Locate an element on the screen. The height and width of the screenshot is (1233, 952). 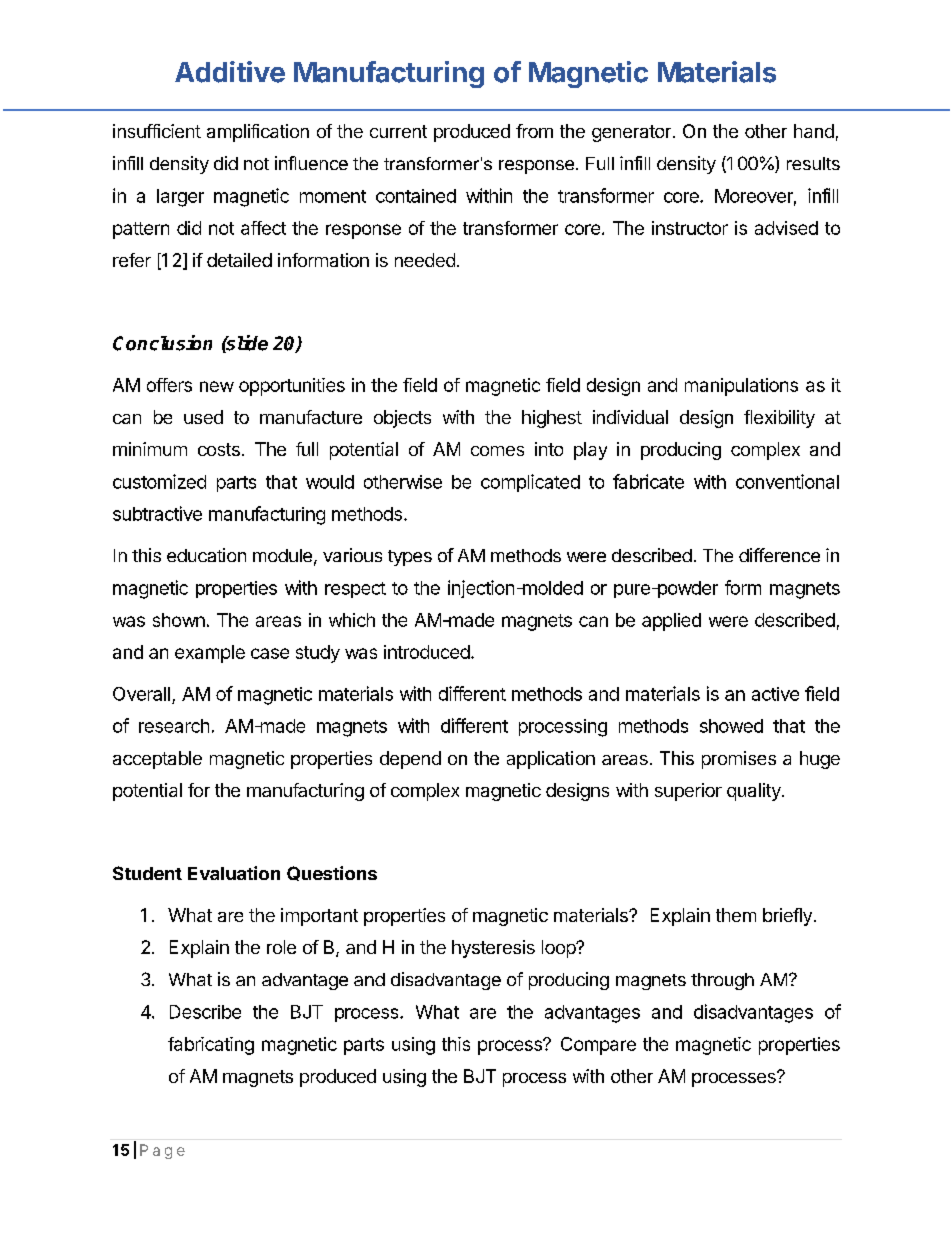
used is located at coordinates (203, 417).
